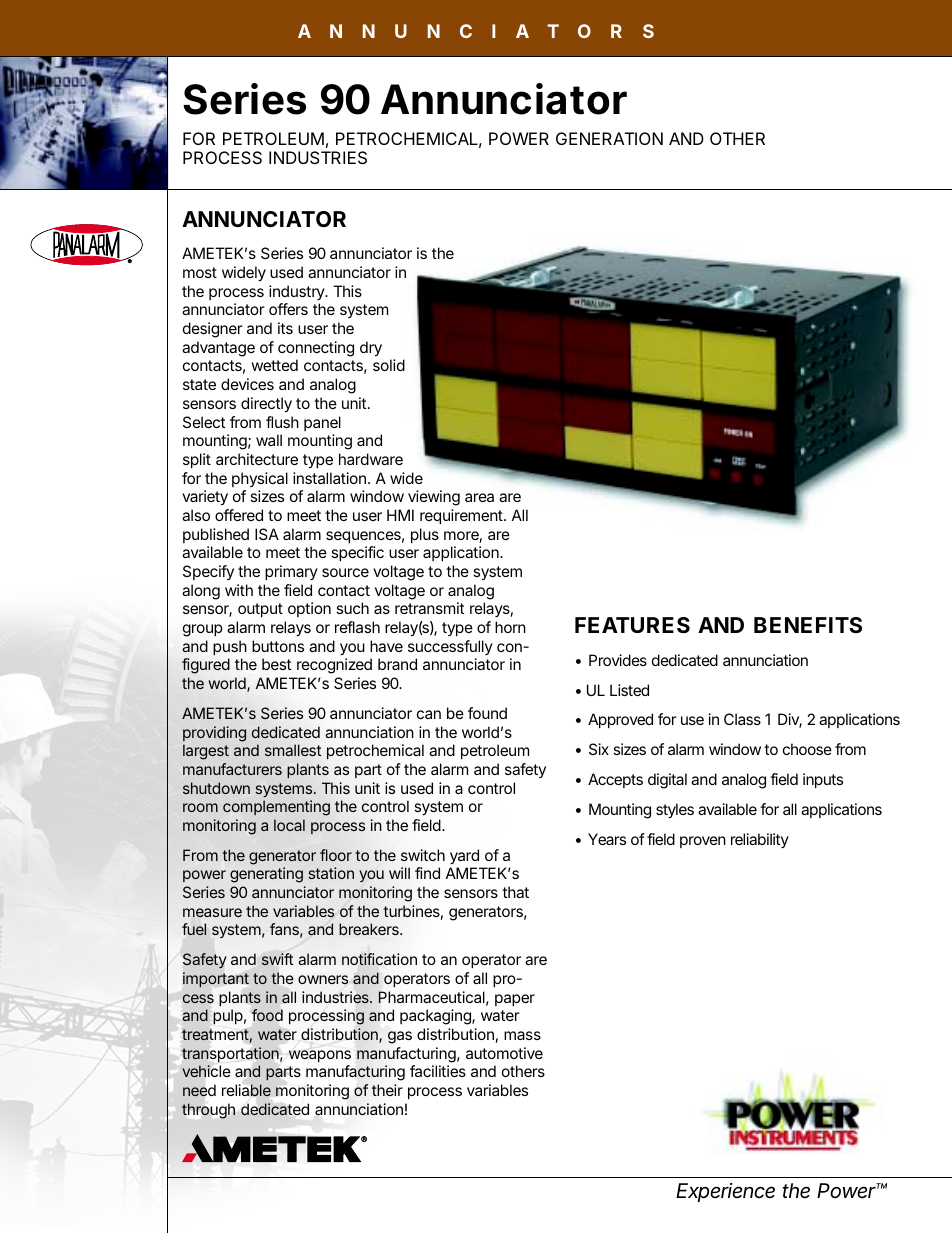 This screenshot has width=952, height=1233. What do you see at coordinates (609, 138) in the screenshot?
I see `GENERATION` at bounding box center [609, 138].
